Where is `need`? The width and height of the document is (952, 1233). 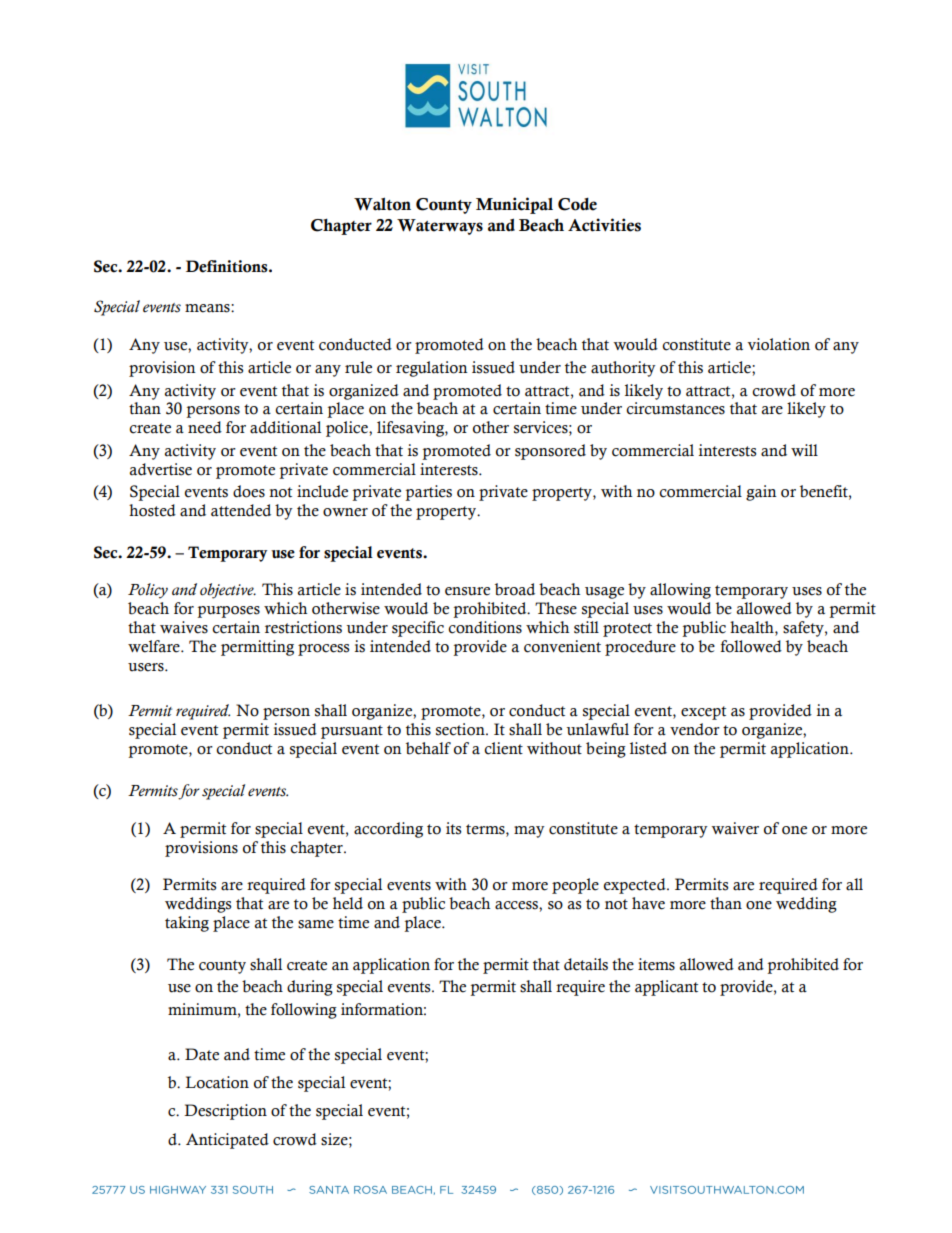 need is located at coordinates (205, 427).
